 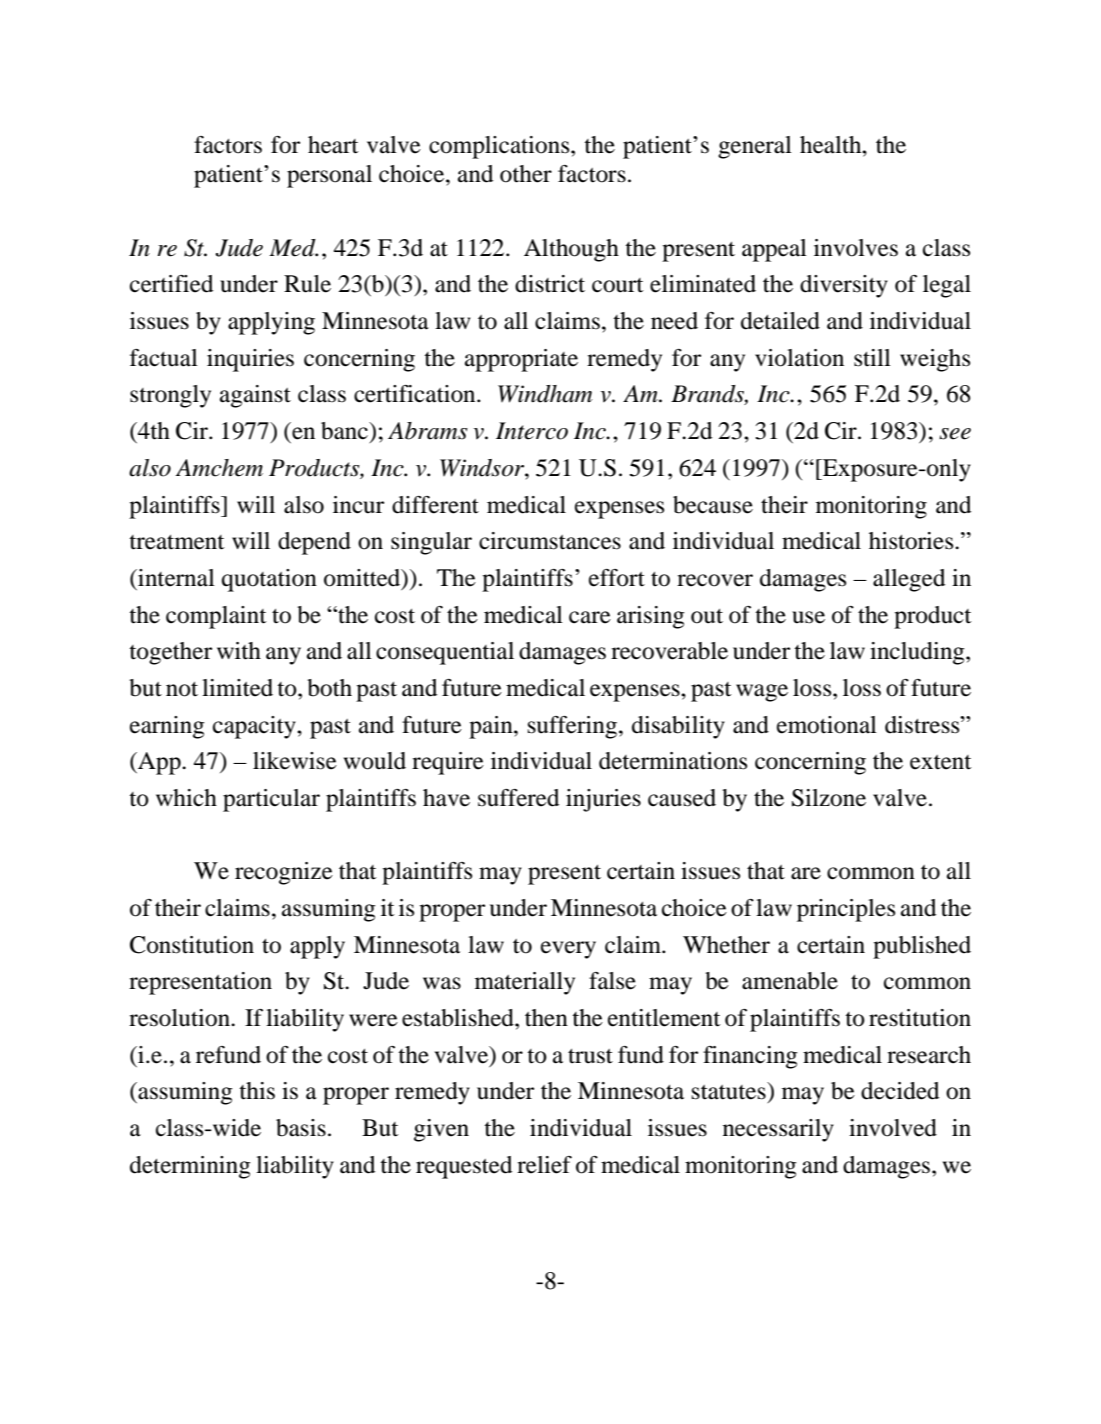 What do you see at coordinates (329, 176) in the document?
I see `personal` at bounding box center [329, 176].
